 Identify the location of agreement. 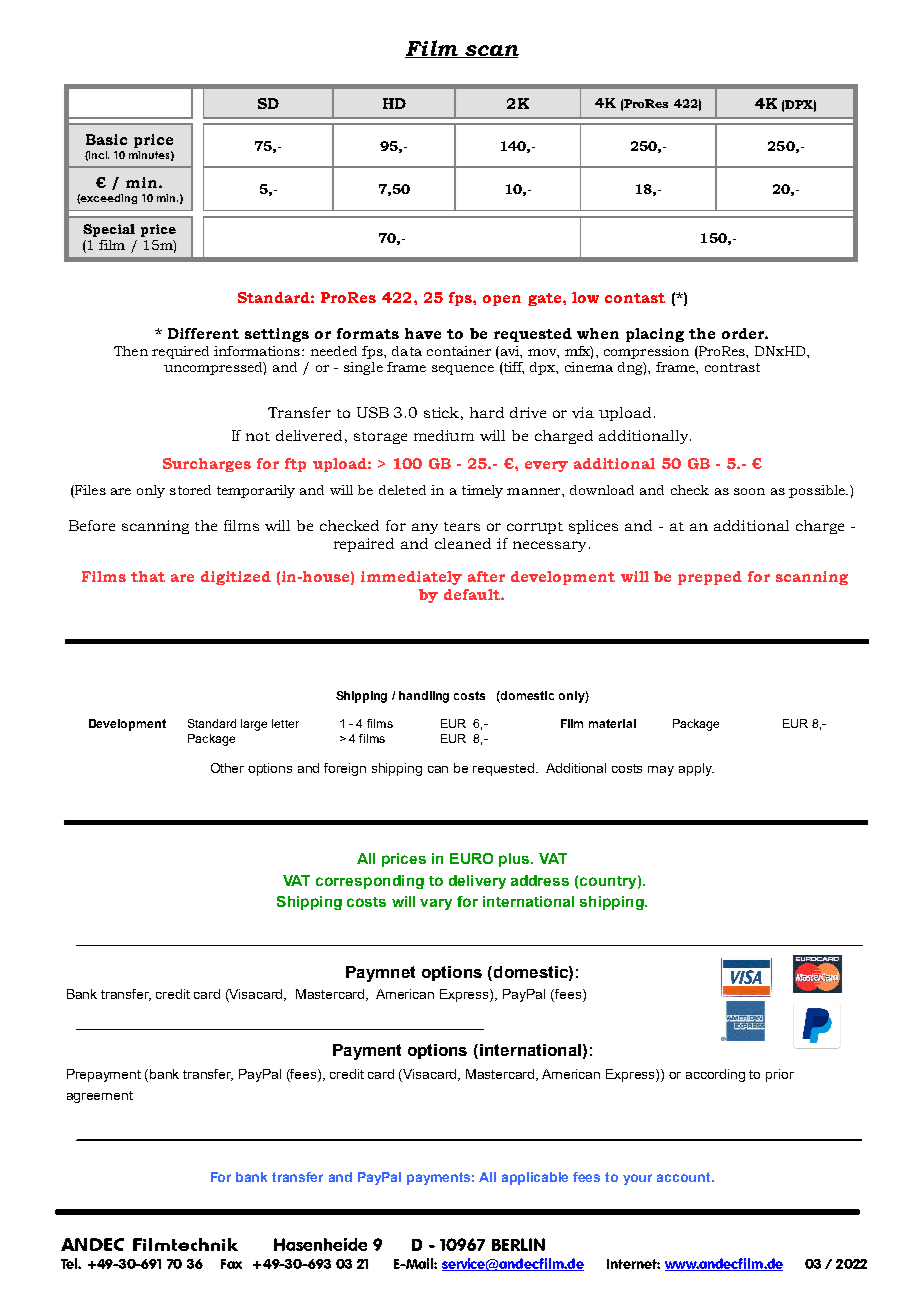
(100, 1097).
